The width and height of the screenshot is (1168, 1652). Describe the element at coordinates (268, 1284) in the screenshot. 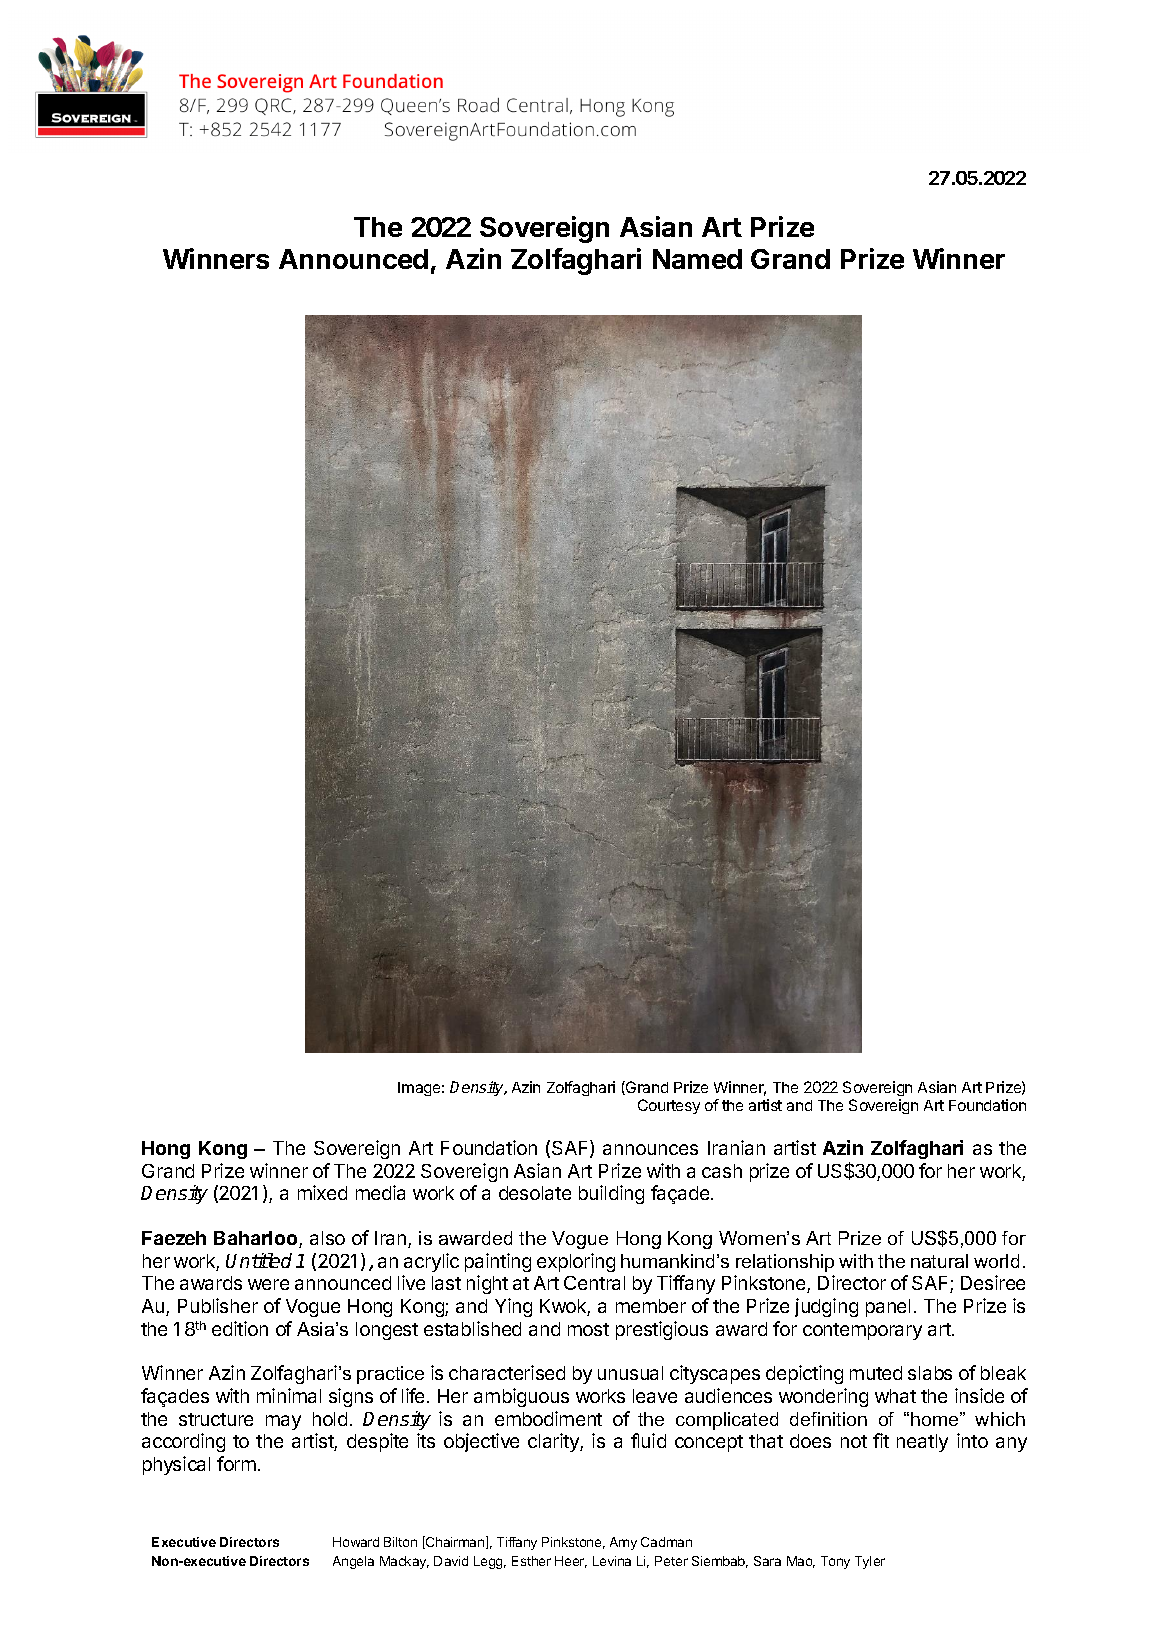

I see `were` at that location.
